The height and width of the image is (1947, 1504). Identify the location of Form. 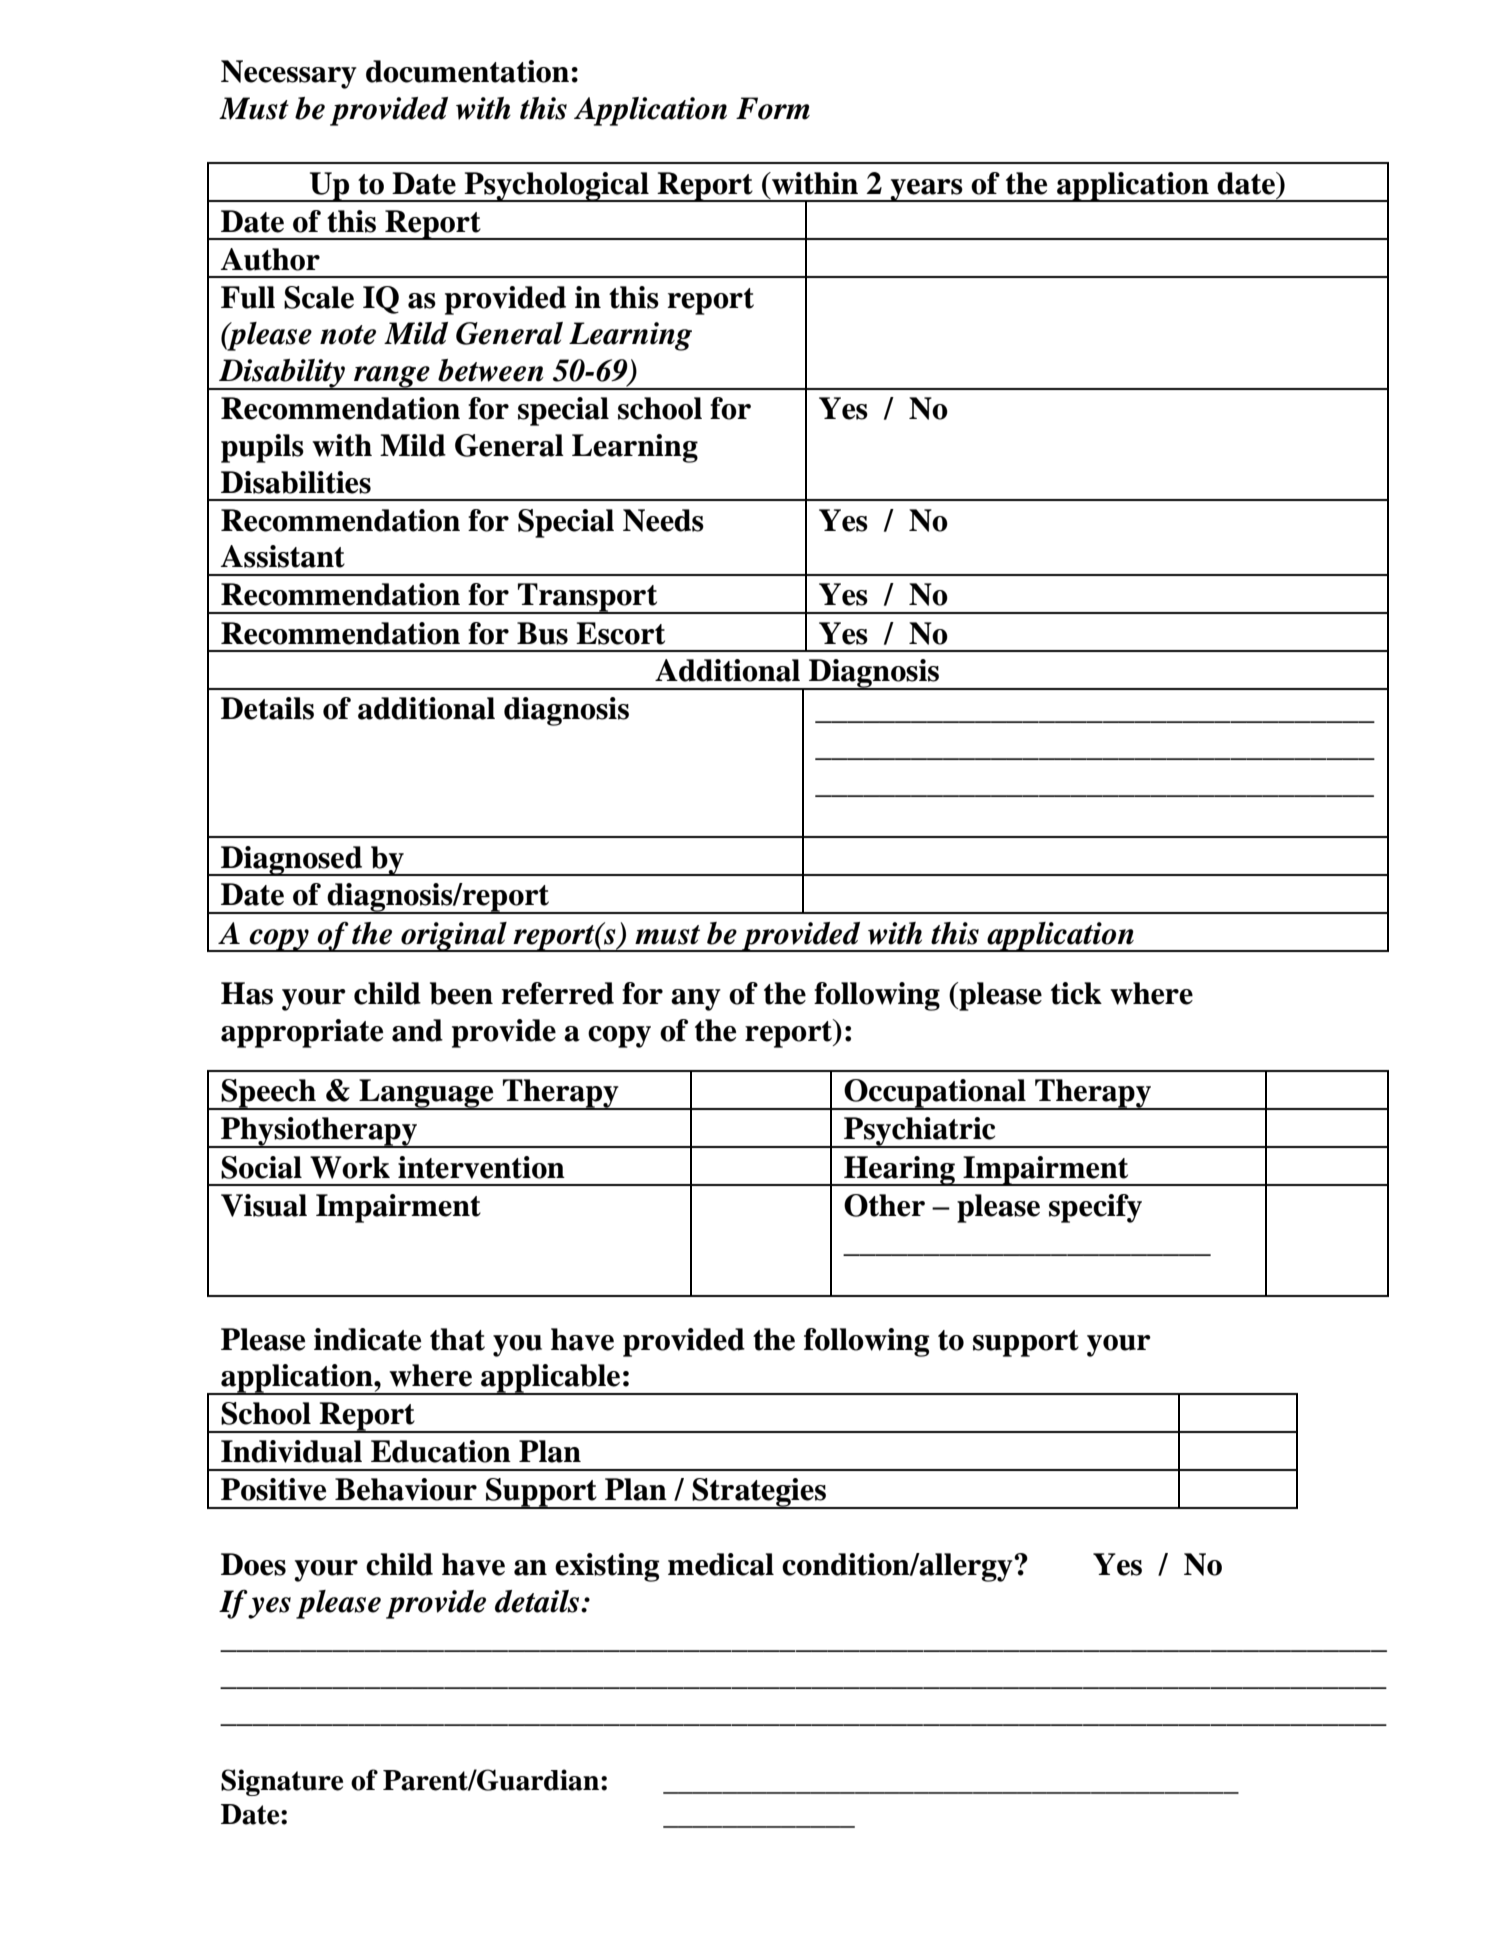
(773, 108).
